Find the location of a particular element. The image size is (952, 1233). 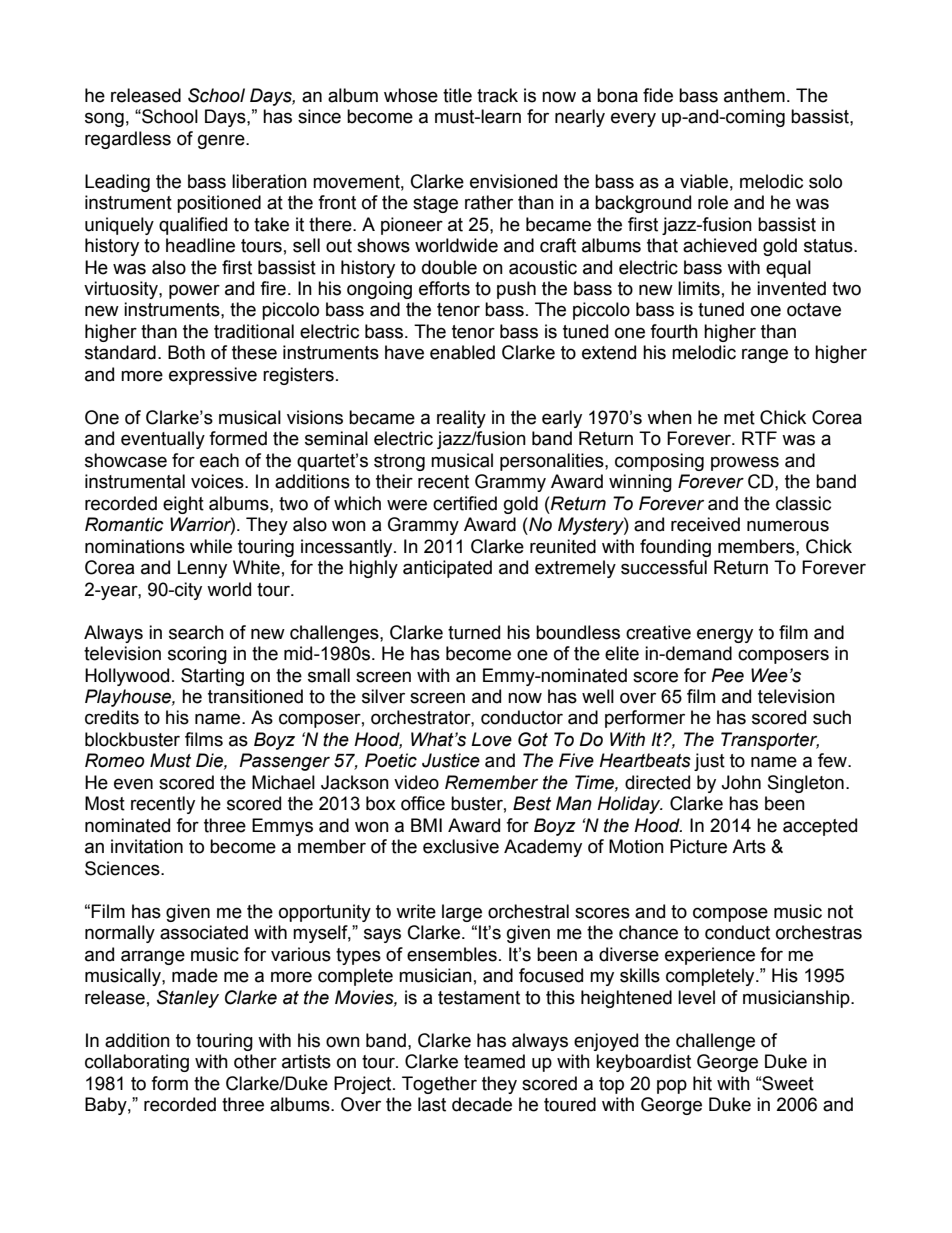

Lenny is located at coordinates (202, 569).
